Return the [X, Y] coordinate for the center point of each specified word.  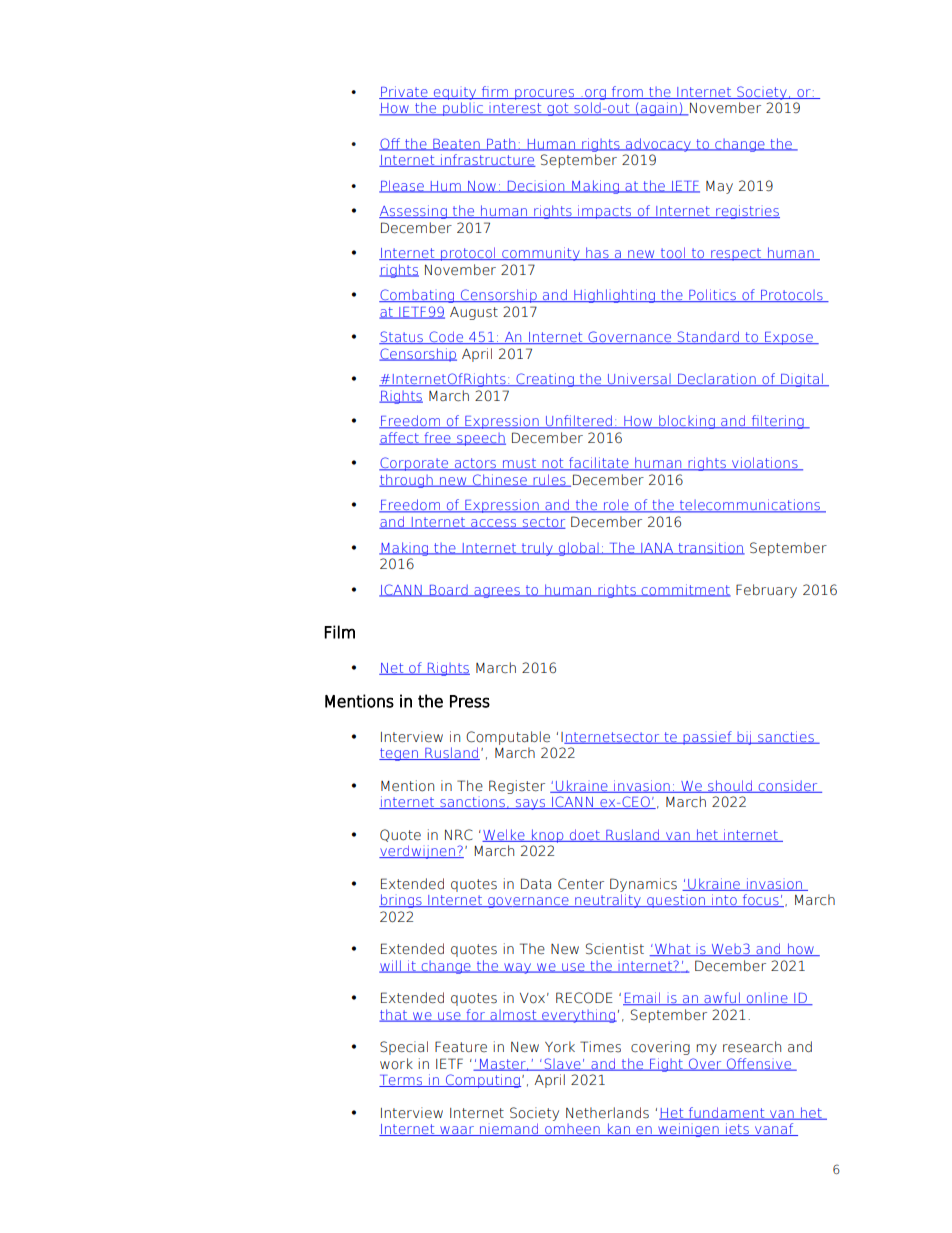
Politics [712, 295]
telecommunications [749, 506]
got [558, 109]
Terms [402, 1081]
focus [760, 900]
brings [401, 901]
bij [744, 738]
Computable [508, 738]
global [579, 549]
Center [581, 884]
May [719, 187]
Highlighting [614, 296]
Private [404, 92]
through [407, 481]
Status [402, 337]
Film [339, 632]
